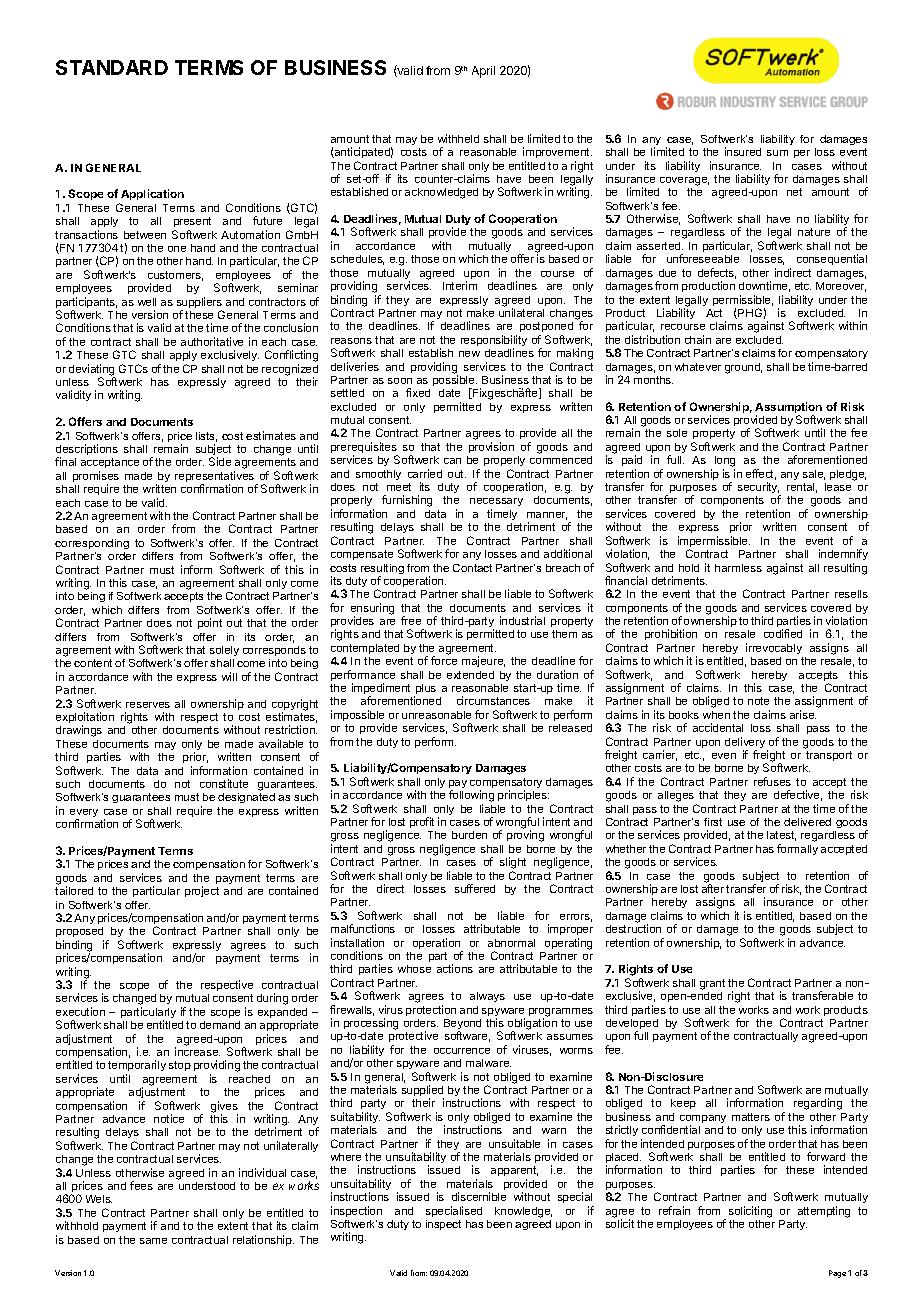 Image resolution: width=924 pixels, height=1308 pixels. What do you see at coordinates (479, 1196) in the screenshot?
I see `discernible` at bounding box center [479, 1196].
